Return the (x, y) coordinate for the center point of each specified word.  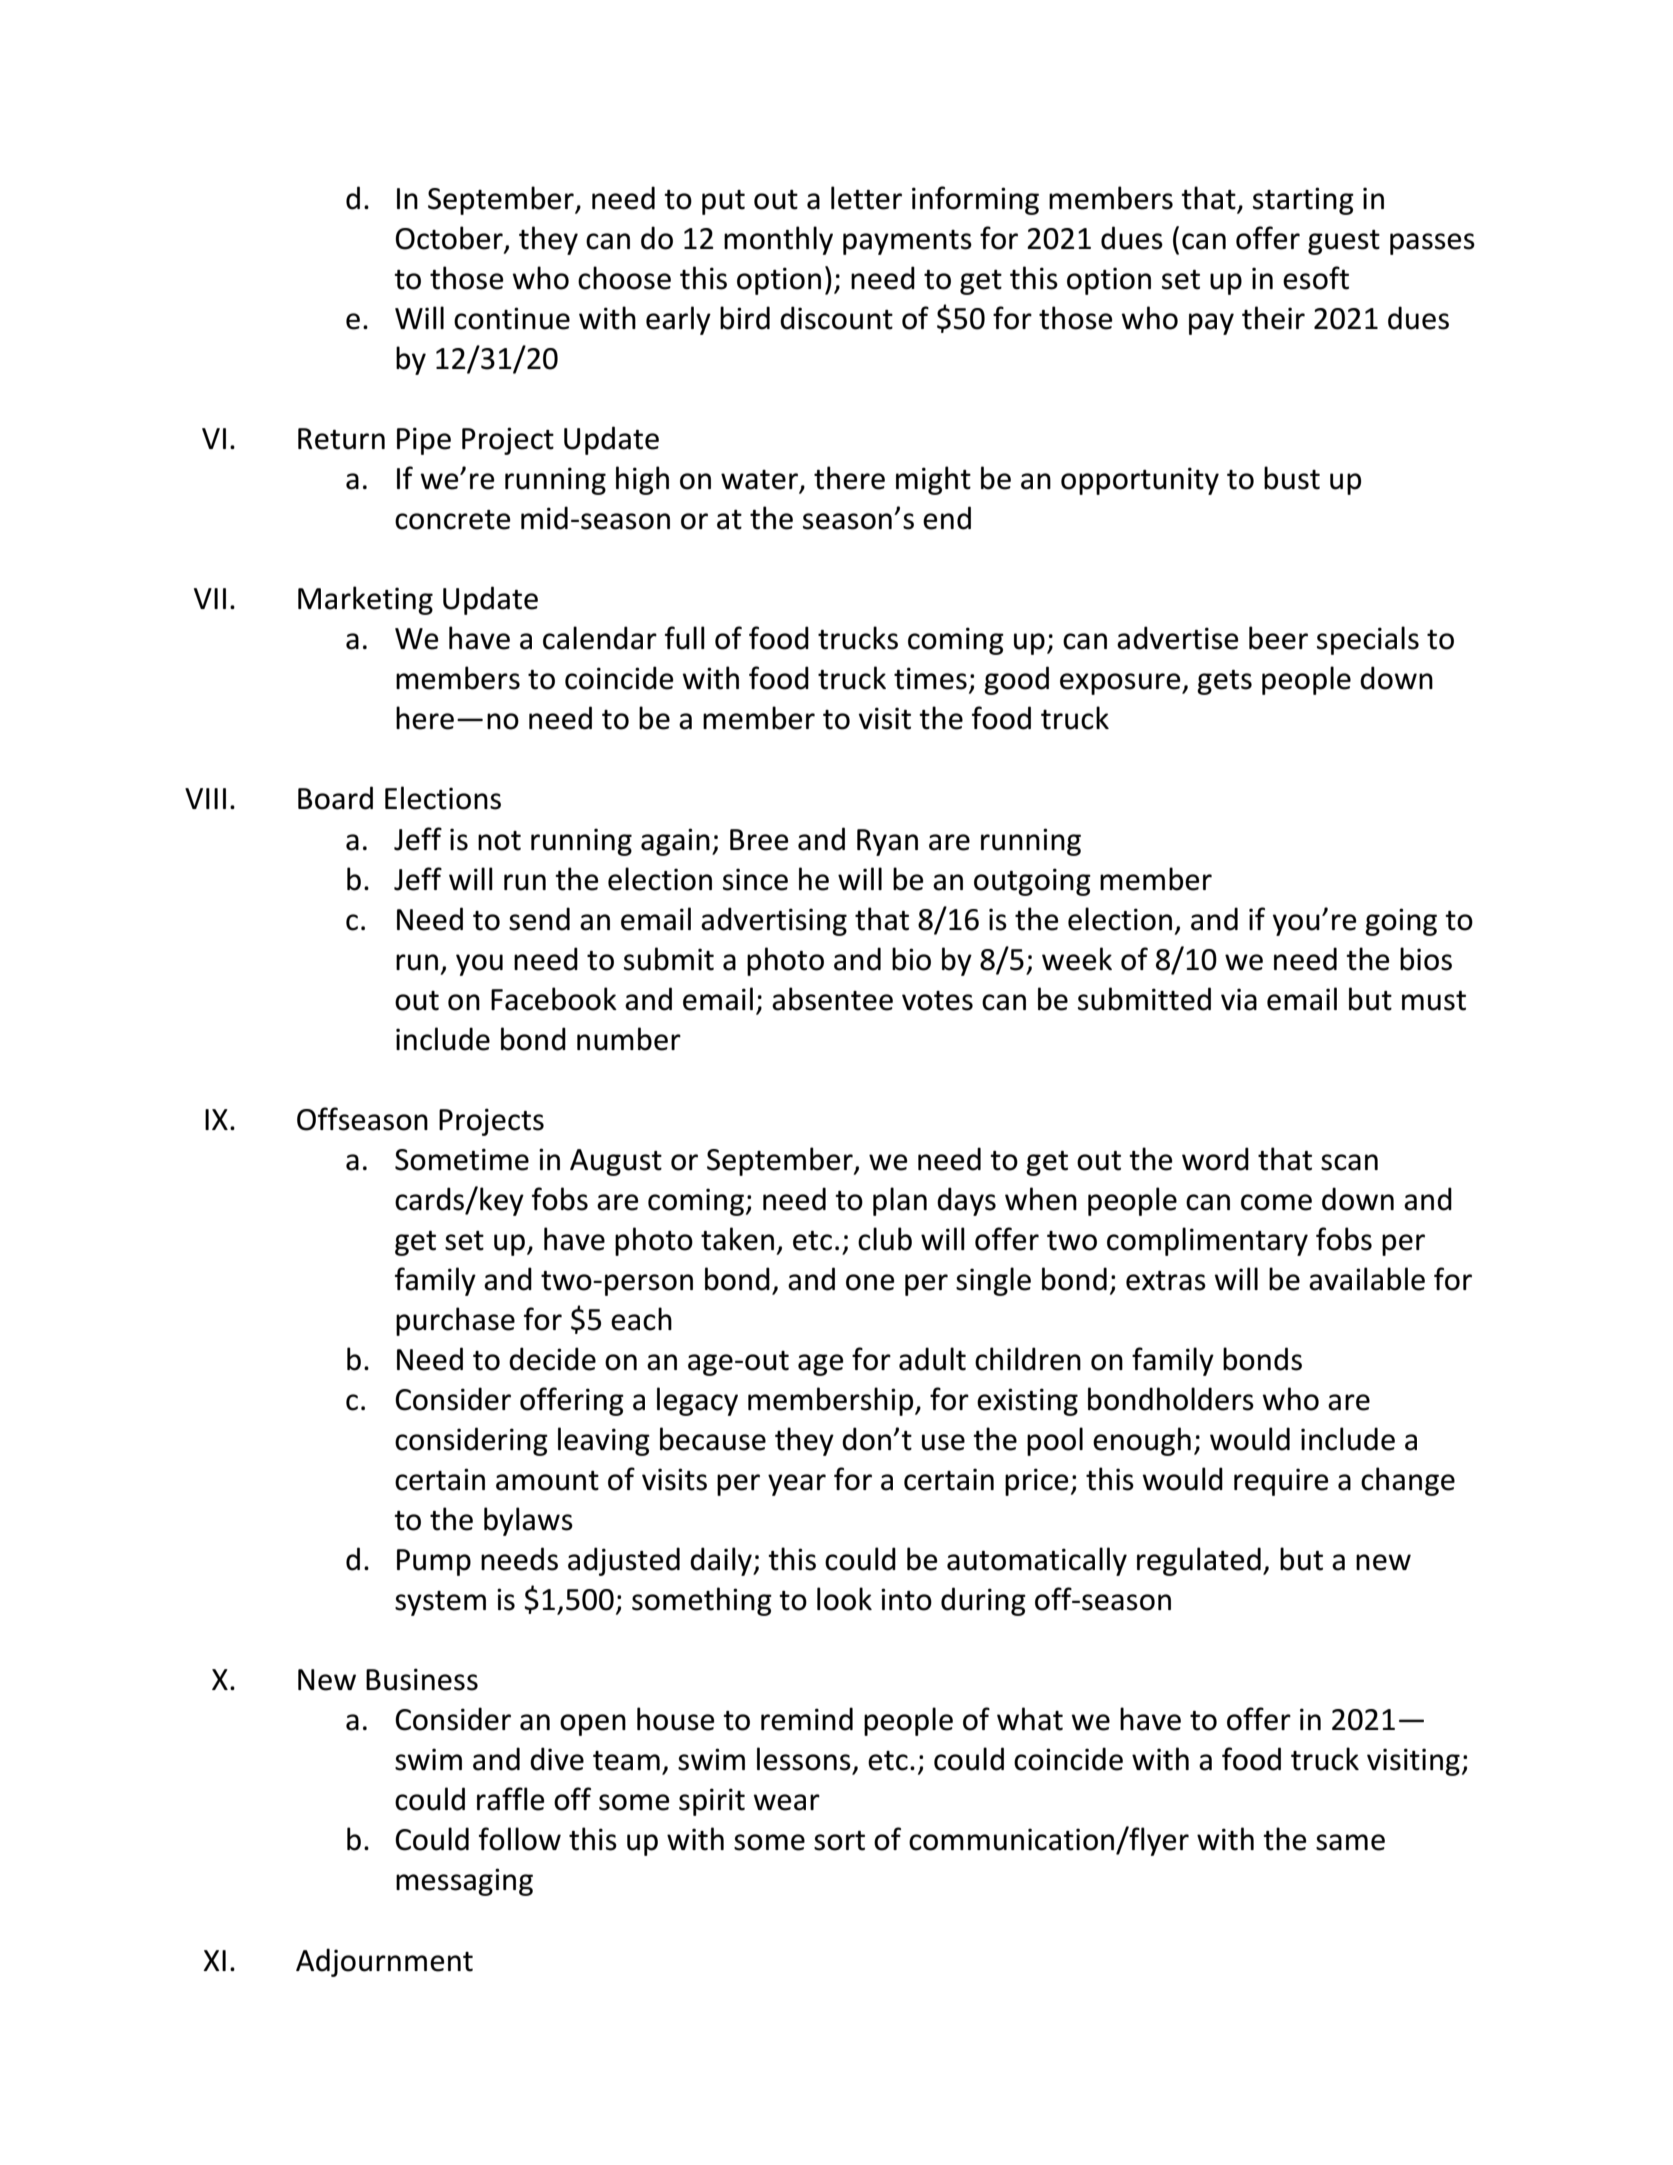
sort (839, 1841)
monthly (778, 240)
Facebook (554, 999)
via (1239, 999)
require (1281, 1482)
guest (1344, 242)
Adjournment (384, 1962)
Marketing (365, 600)
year (797, 1485)
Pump (434, 1562)
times (930, 678)
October (449, 238)
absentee (832, 999)
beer (1278, 638)
